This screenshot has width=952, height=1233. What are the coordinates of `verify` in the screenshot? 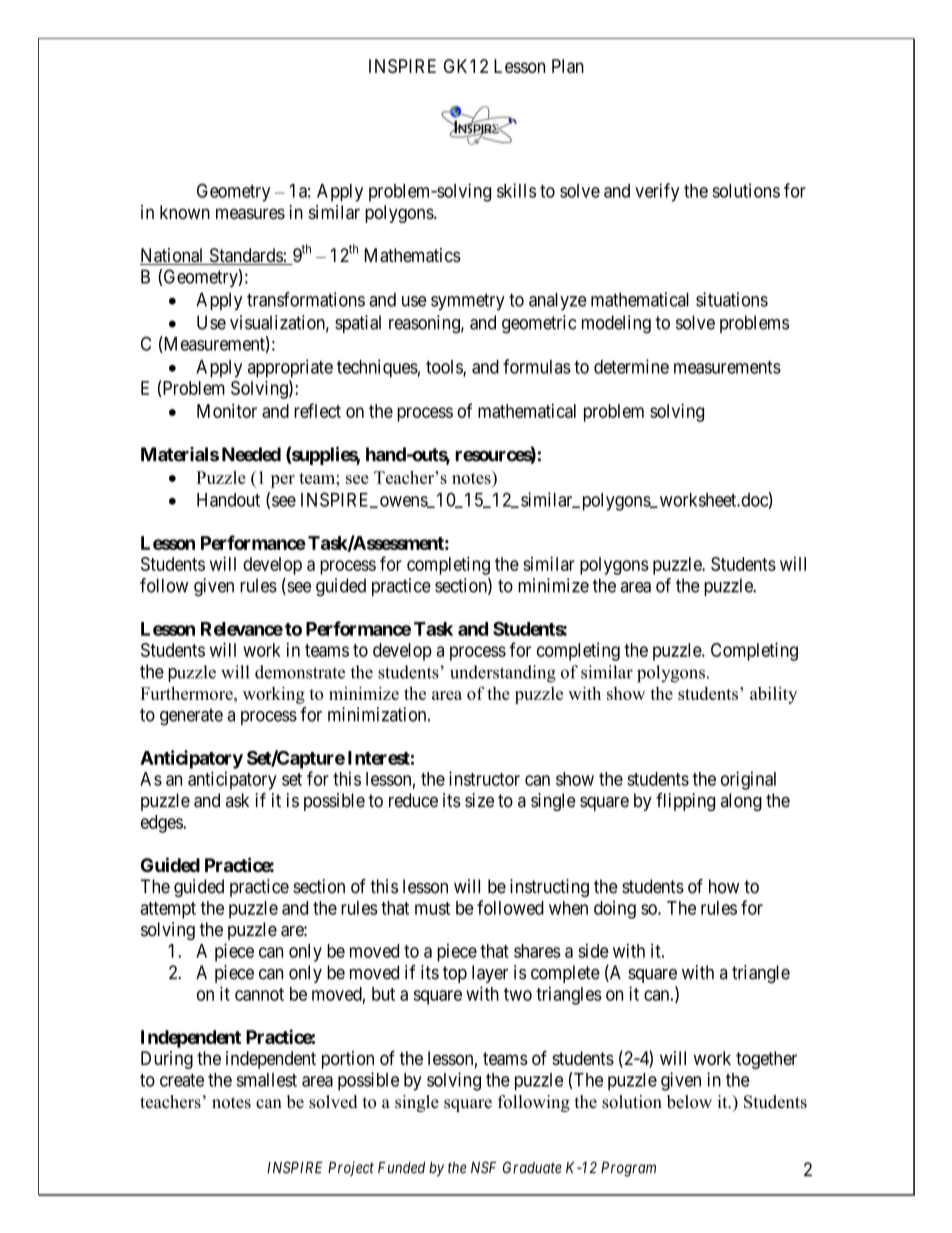 It's located at (657, 192).
